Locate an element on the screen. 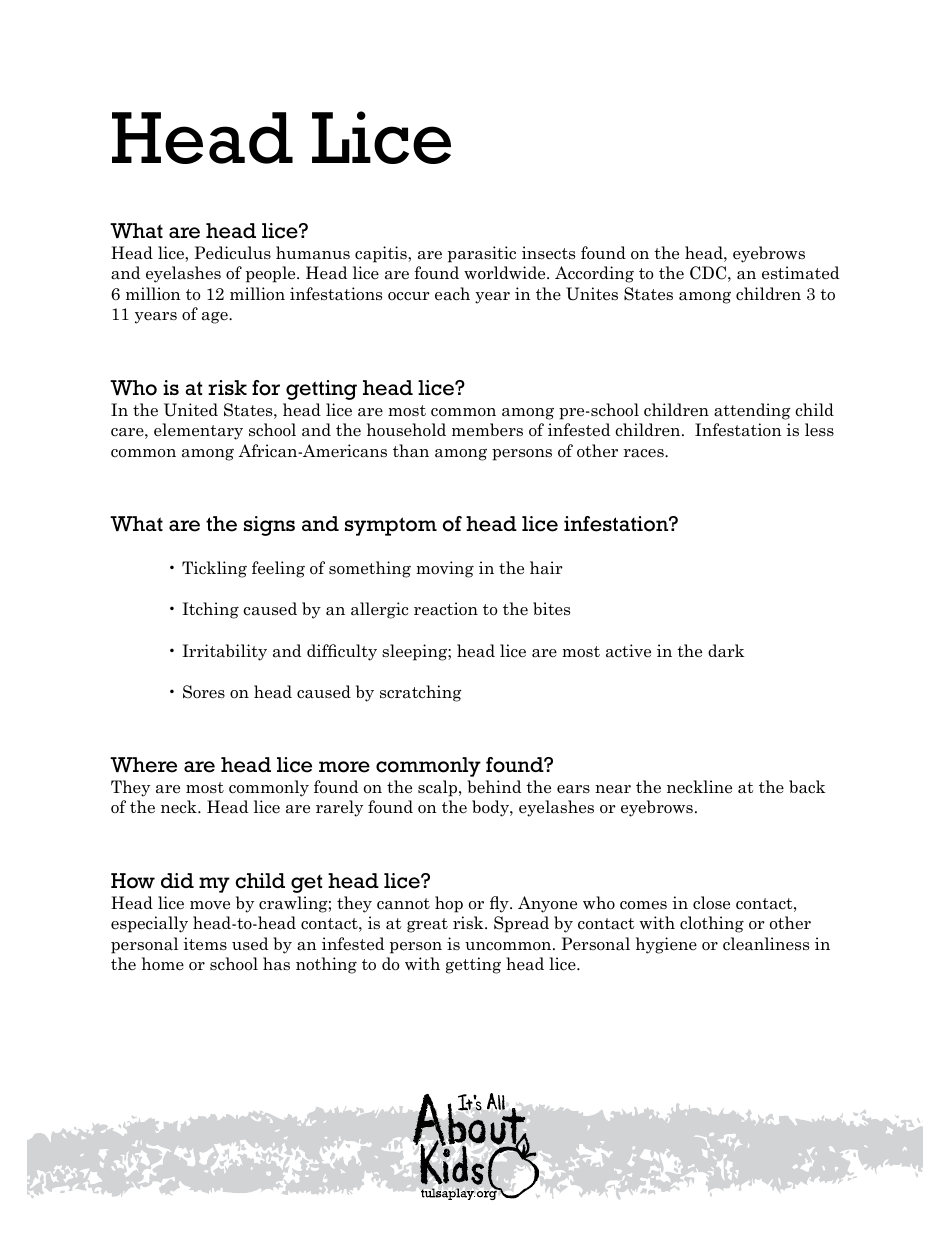  items is located at coordinates (205, 944).
